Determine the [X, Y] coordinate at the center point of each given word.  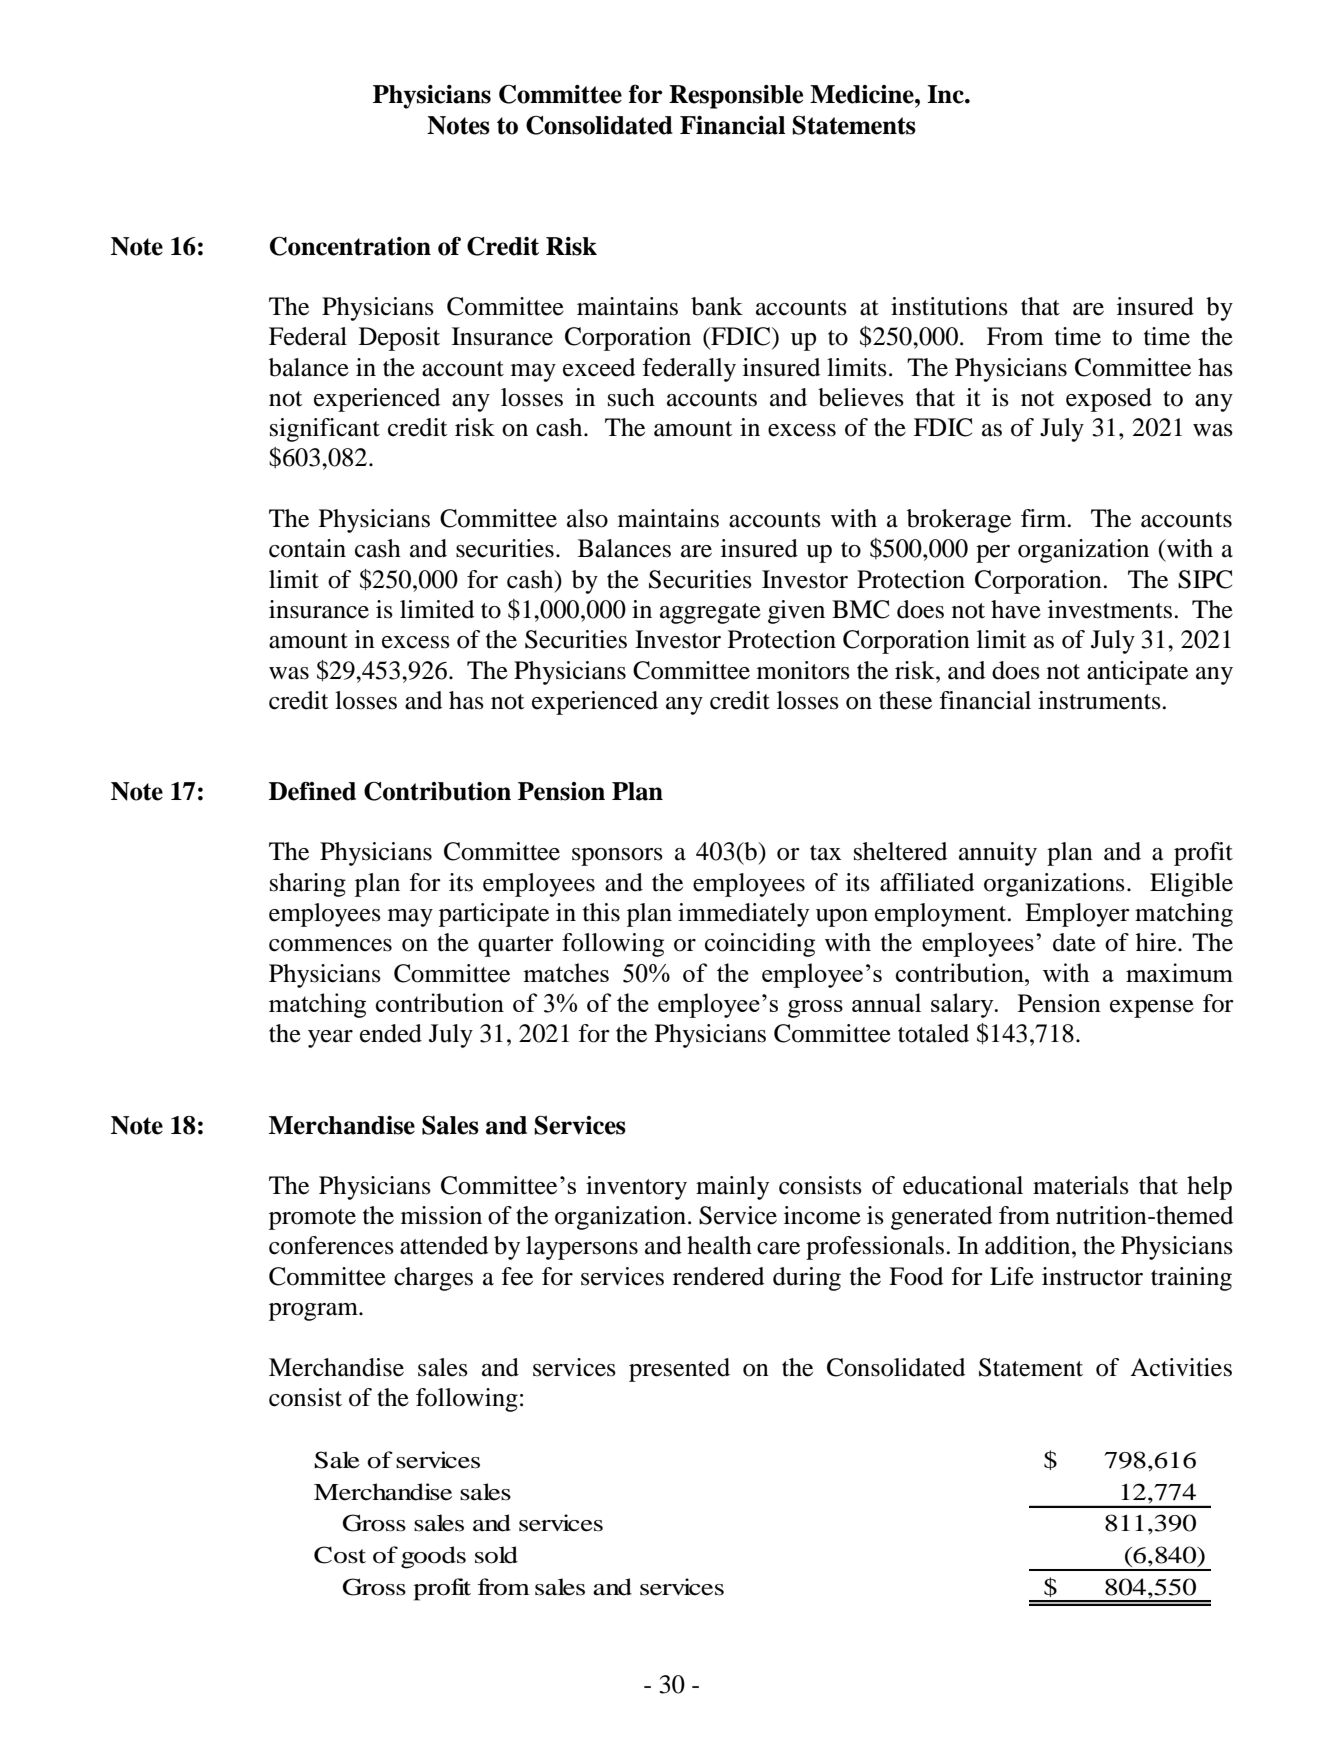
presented [679, 1370]
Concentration [350, 246]
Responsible [736, 97]
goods [433, 1557]
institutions [949, 306]
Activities [1181, 1367]
